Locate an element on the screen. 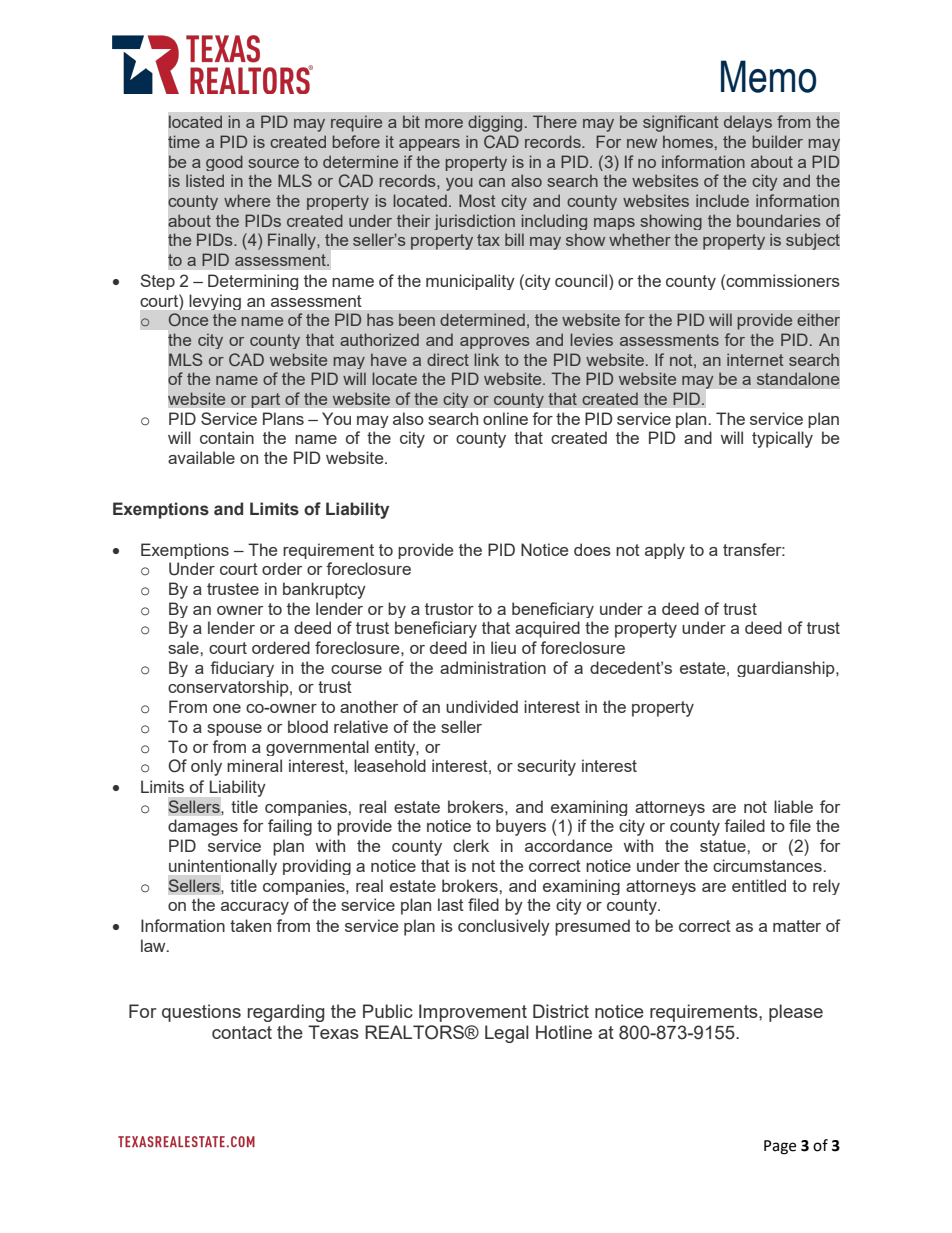 Image resolution: width=952 pixels, height=1233 pixels. sale is located at coordinates (184, 647).
